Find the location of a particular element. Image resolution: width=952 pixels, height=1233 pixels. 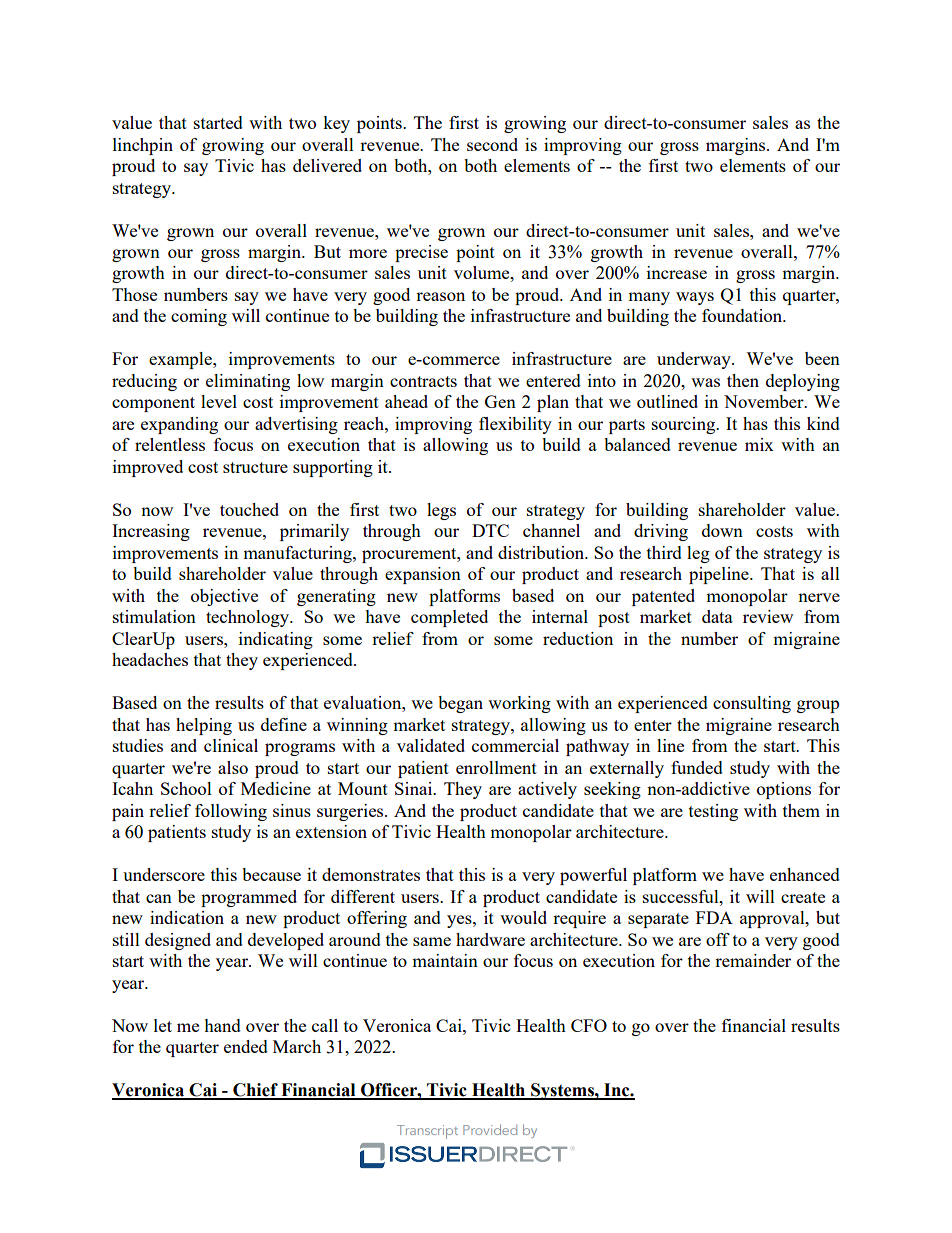

Chief is located at coordinates (255, 1091).
